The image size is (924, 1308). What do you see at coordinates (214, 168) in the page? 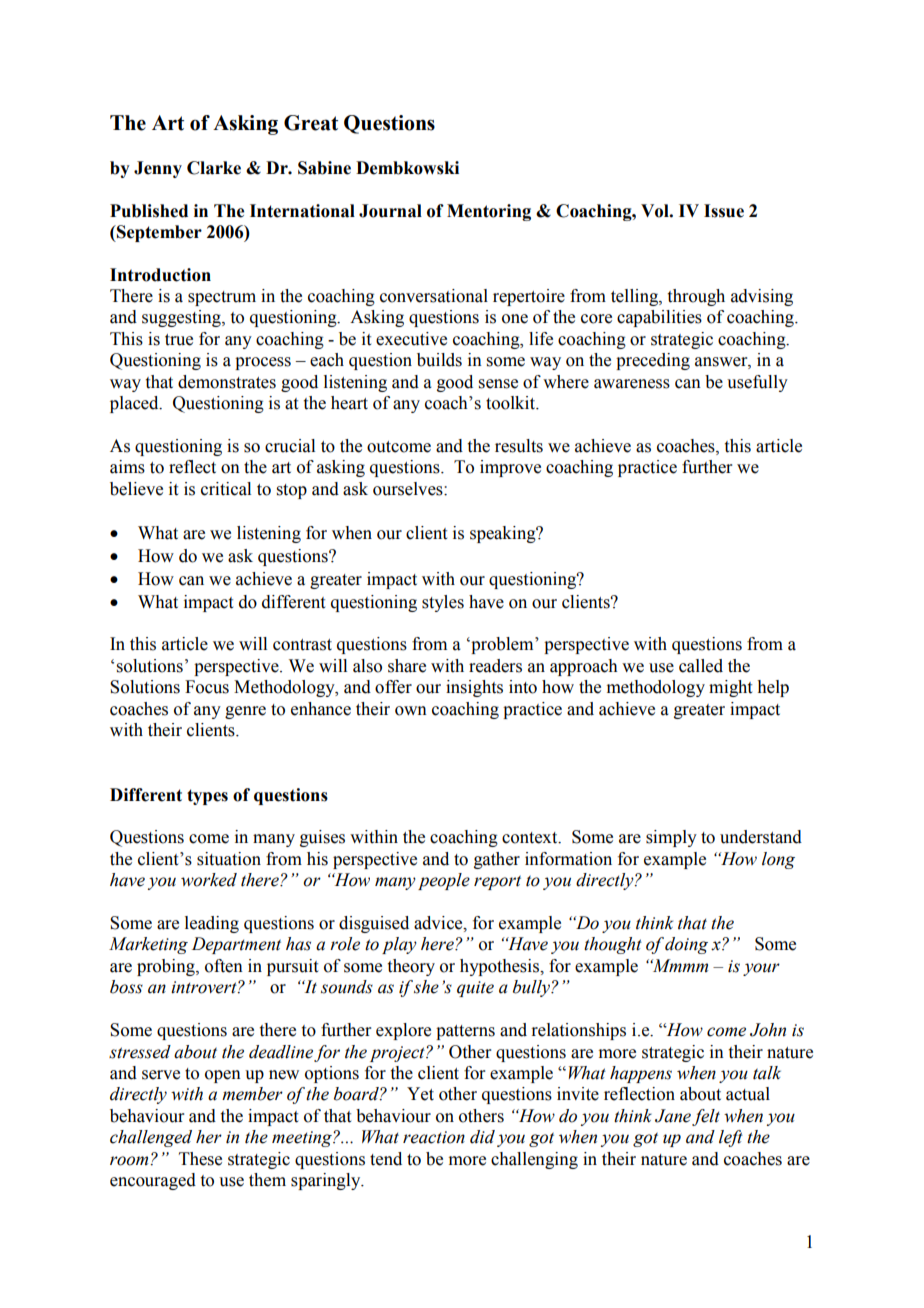
I see `Clarke` at bounding box center [214, 168].
